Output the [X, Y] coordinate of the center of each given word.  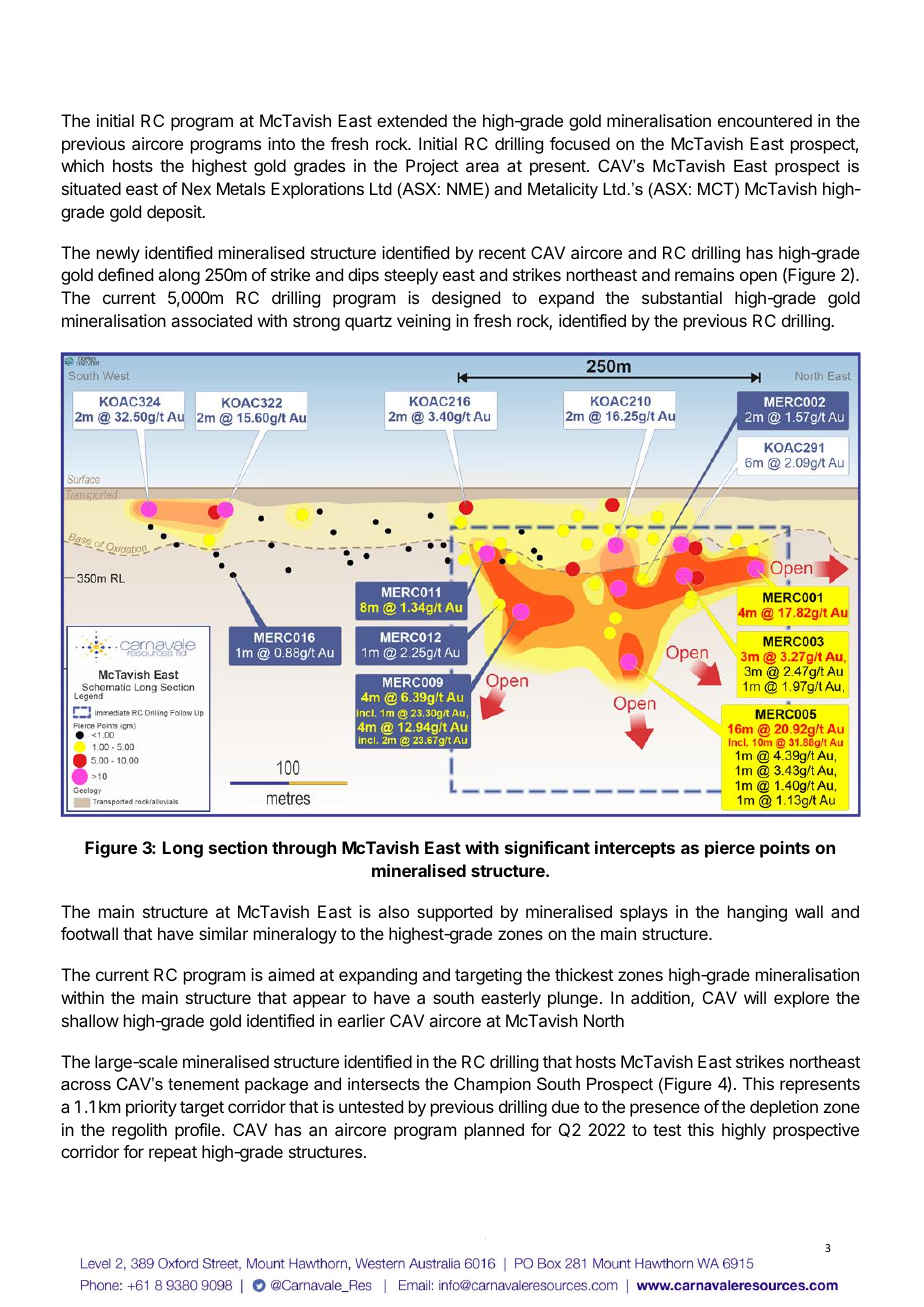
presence [665, 1110]
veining [423, 322]
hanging [757, 913]
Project [432, 167]
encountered [765, 120]
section [238, 847]
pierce [730, 849]
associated [211, 320]
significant [547, 849]
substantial [682, 297]
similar [223, 933]
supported [454, 913]
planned [494, 1131]
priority [151, 1108]
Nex [196, 188]
